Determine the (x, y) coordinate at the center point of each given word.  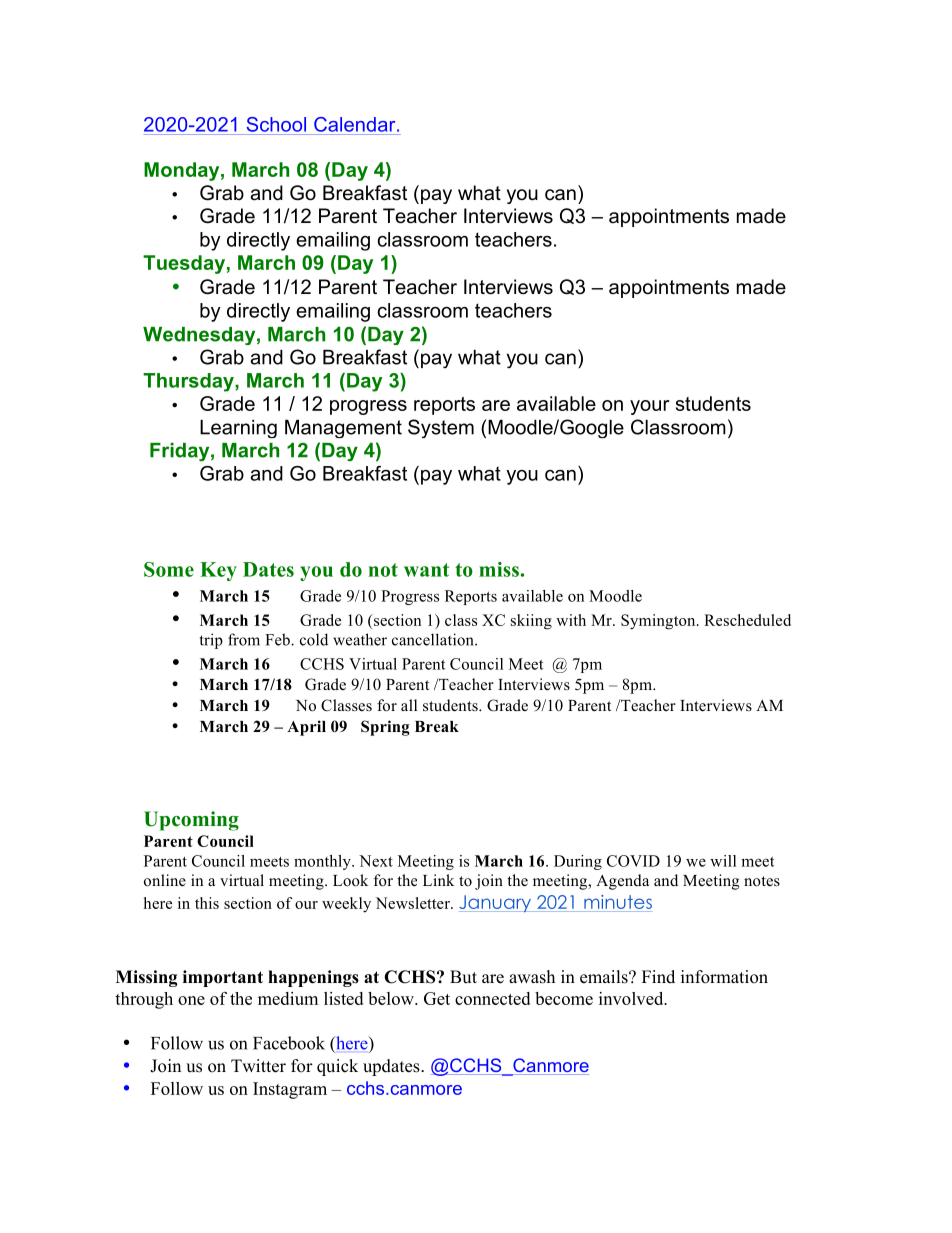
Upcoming (191, 821)
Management (343, 429)
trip (211, 641)
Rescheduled (747, 620)
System (441, 428)
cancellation (434, 639)
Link (438, 880)
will (723, 861)
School (276, 124)
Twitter (258, 1066)
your (650, 407)
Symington (659, 622)
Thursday (189, 382)
